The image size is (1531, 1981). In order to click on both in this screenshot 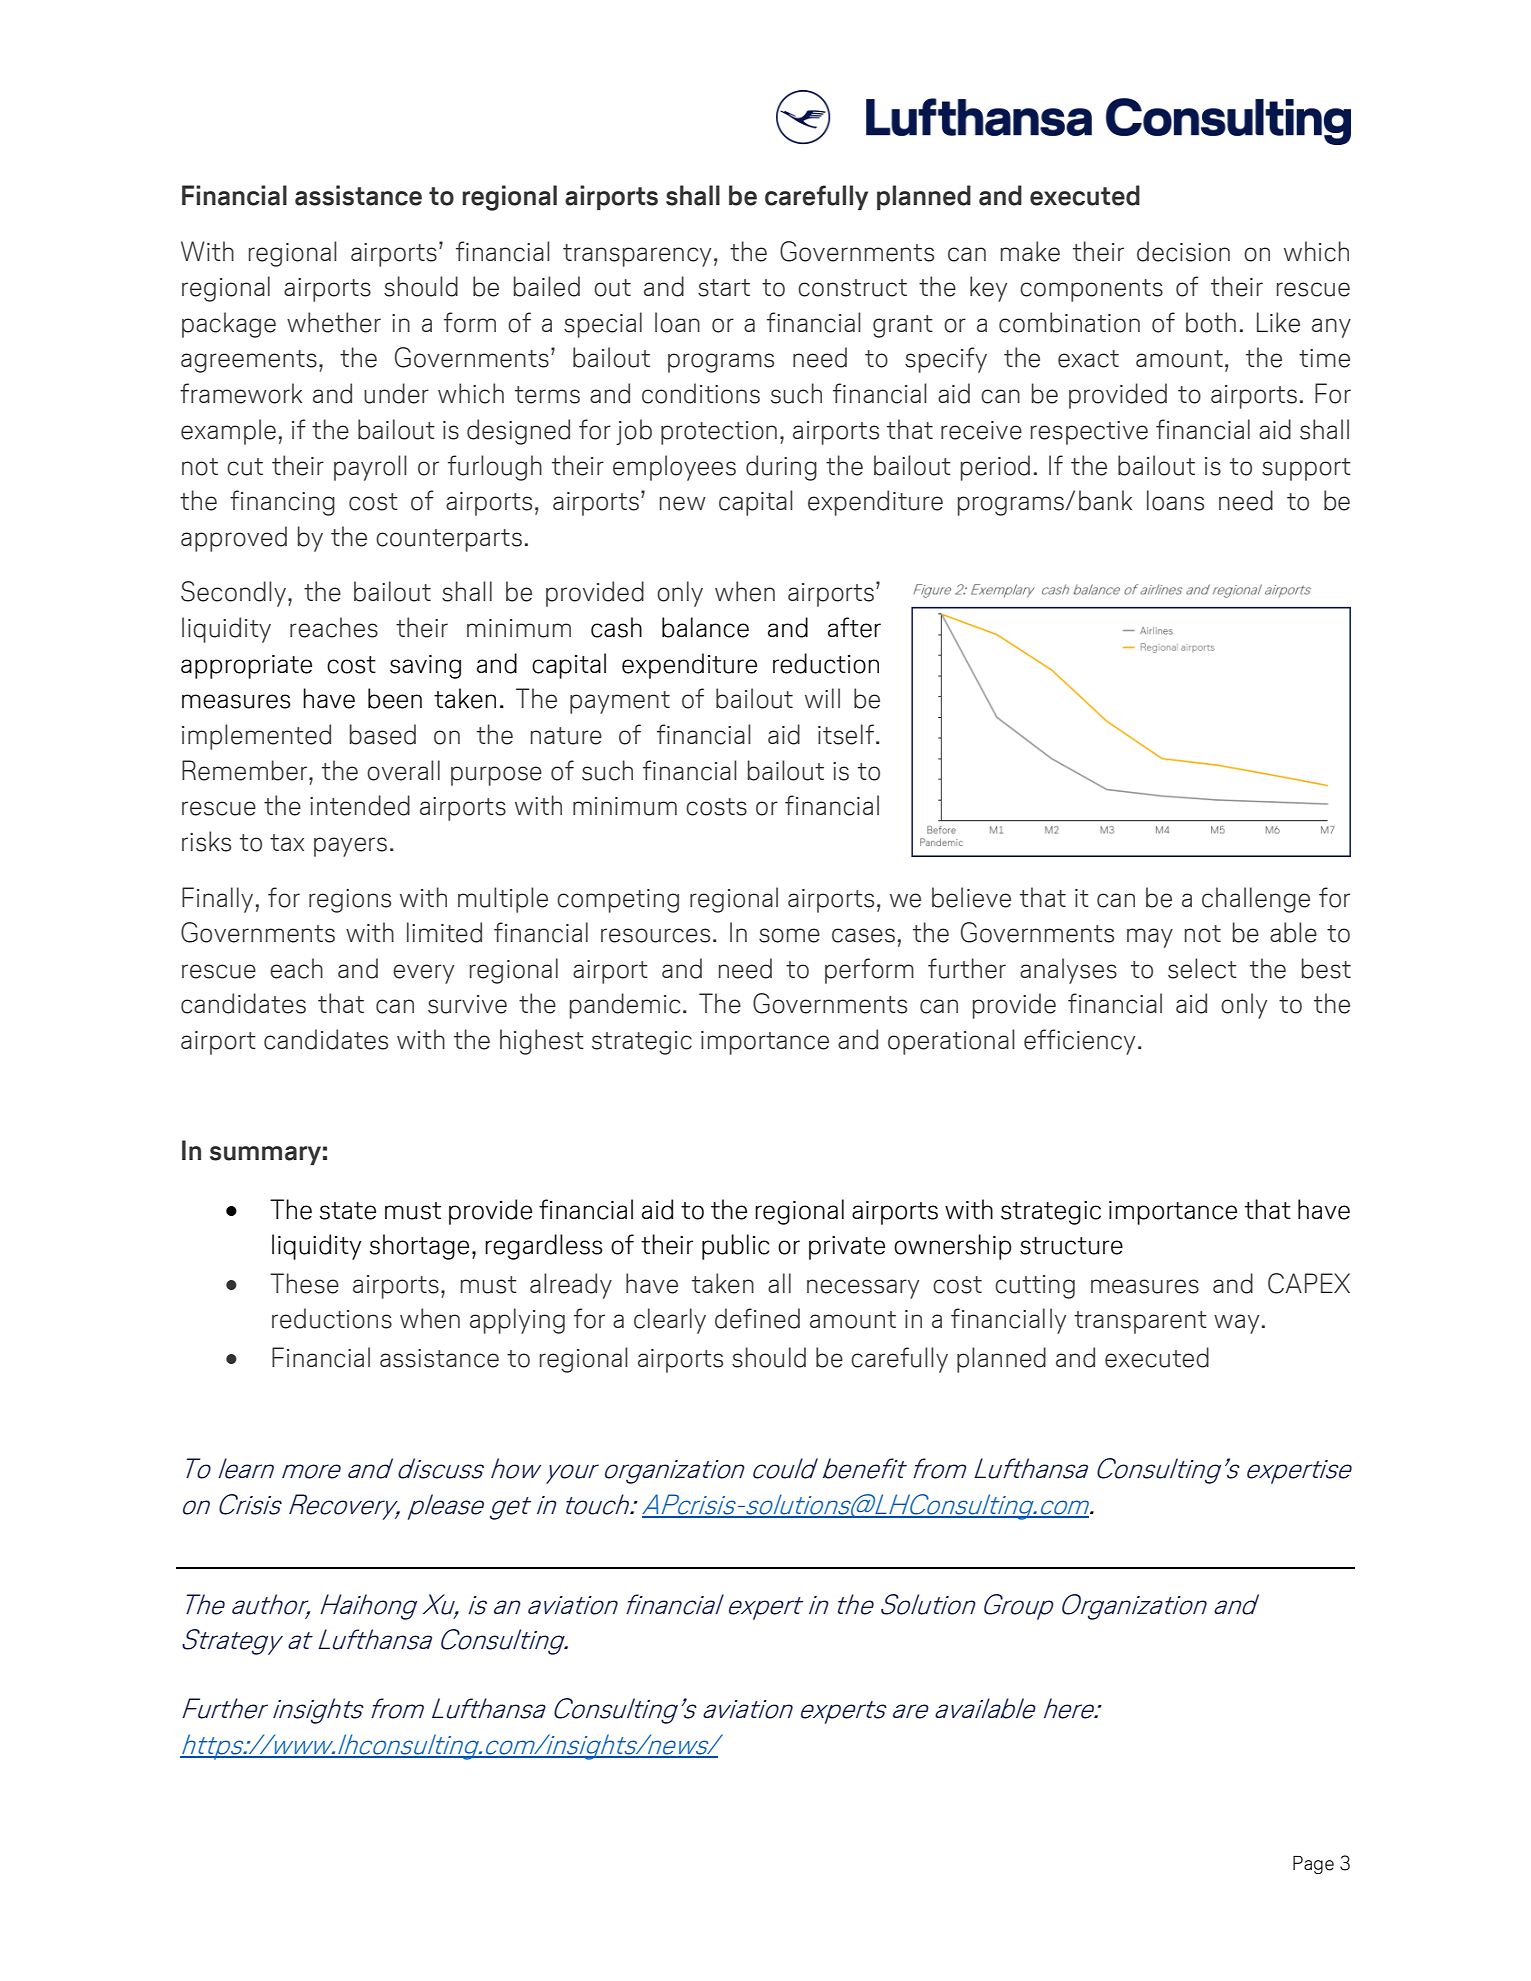, I will do `click(1211, 322)`.
